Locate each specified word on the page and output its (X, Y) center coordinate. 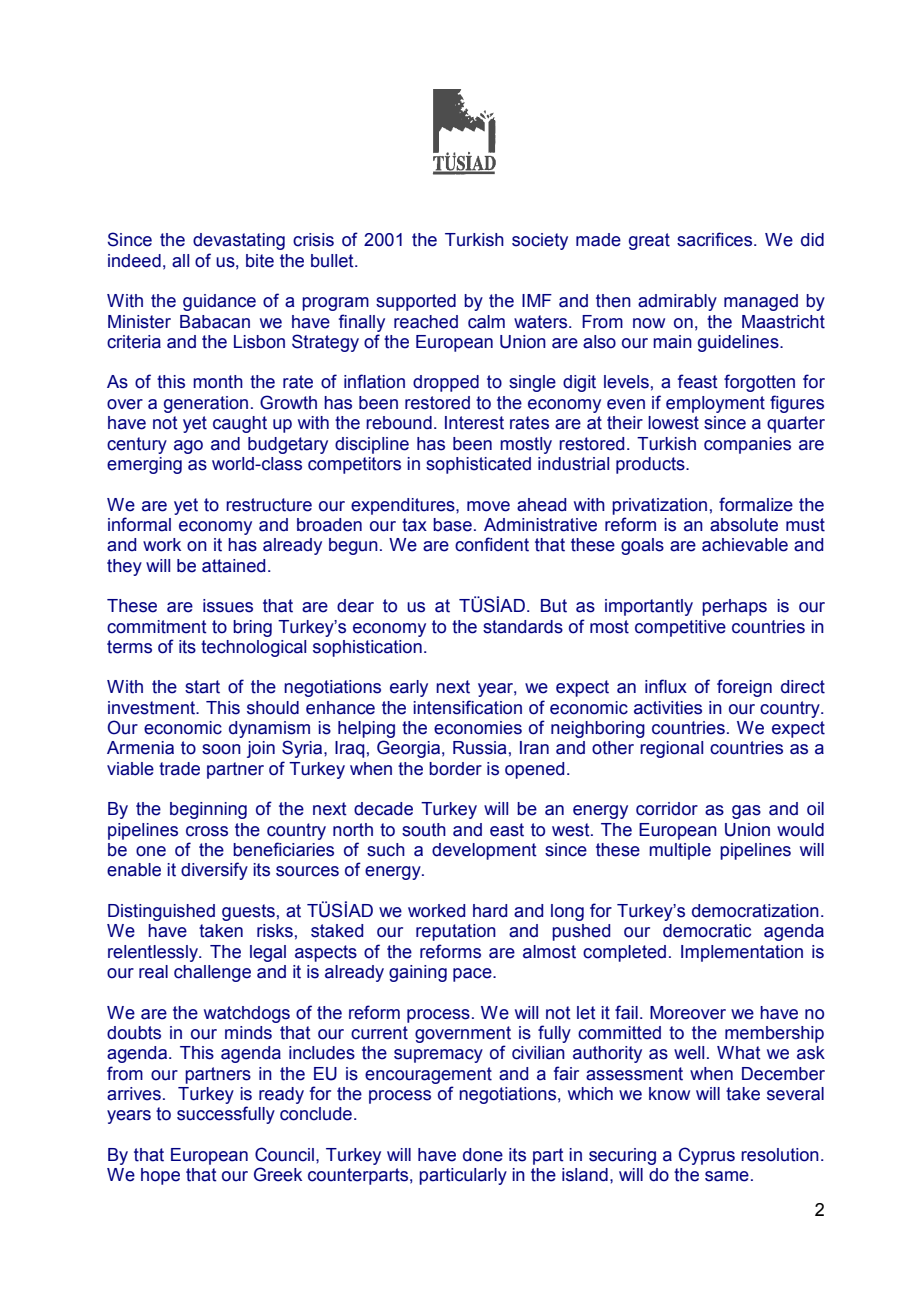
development (484, 851)
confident (492, 544)
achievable (745, 545)
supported (416, 302)
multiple (680, 851)
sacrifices (716, 239)
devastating (239, 241)
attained (233, 566)
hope (160, 1176)
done (483, 1155)
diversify (214, 871)
